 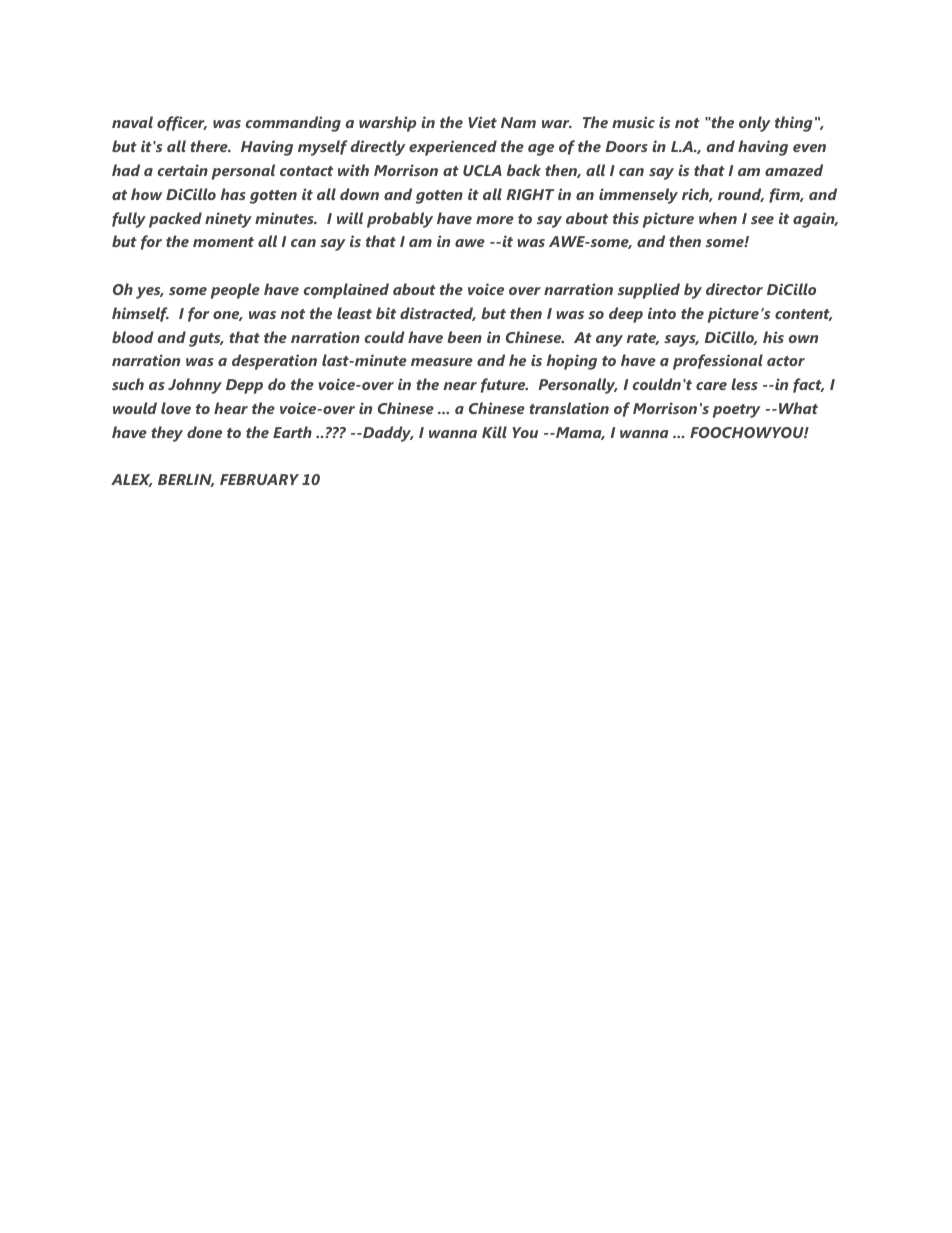 I want to click on complained, so click(x=346, y=291).
